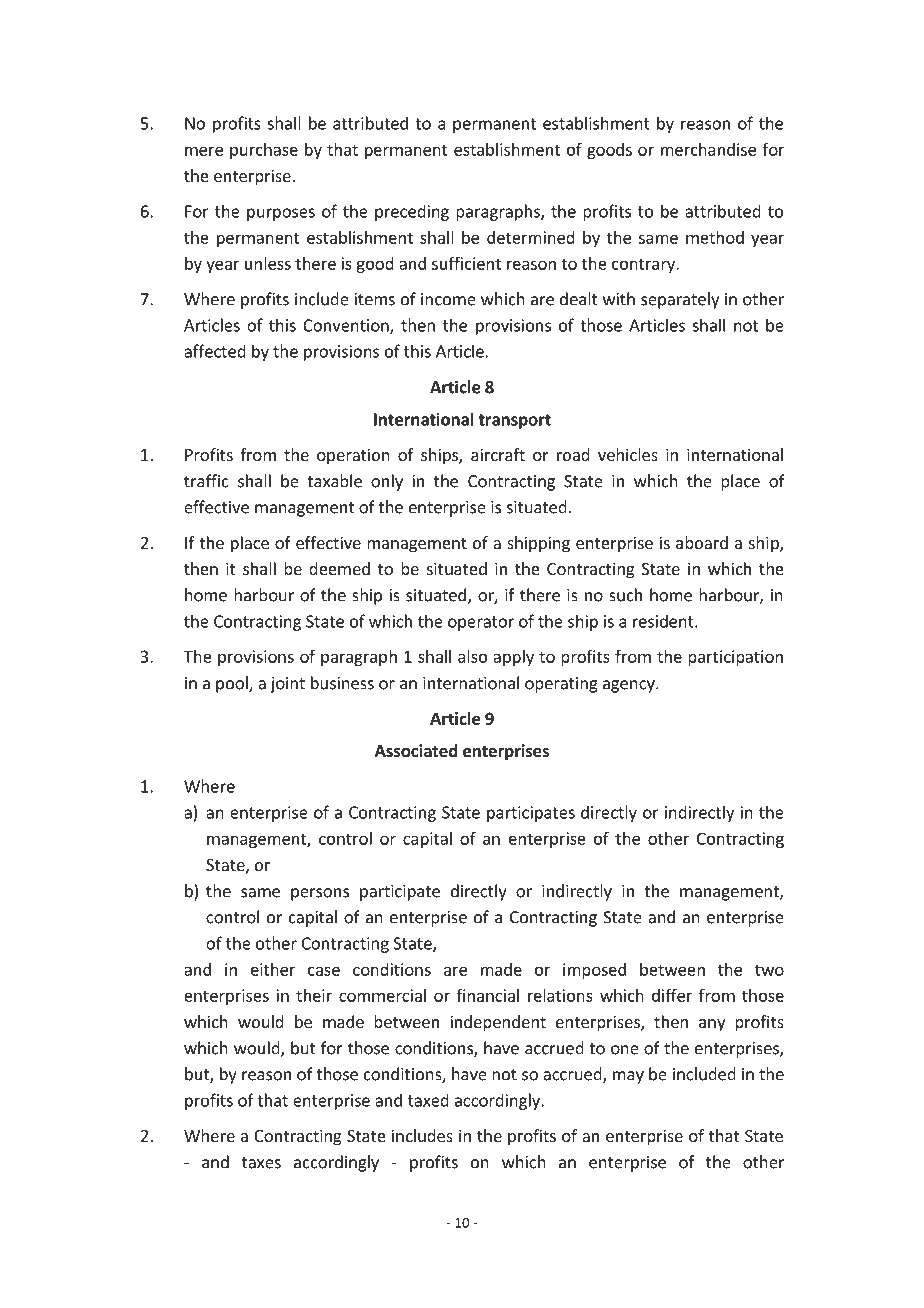 Image resolution: width=924 pixels, height=1308 pixels. I want to click on may, so click(628, 1077).
